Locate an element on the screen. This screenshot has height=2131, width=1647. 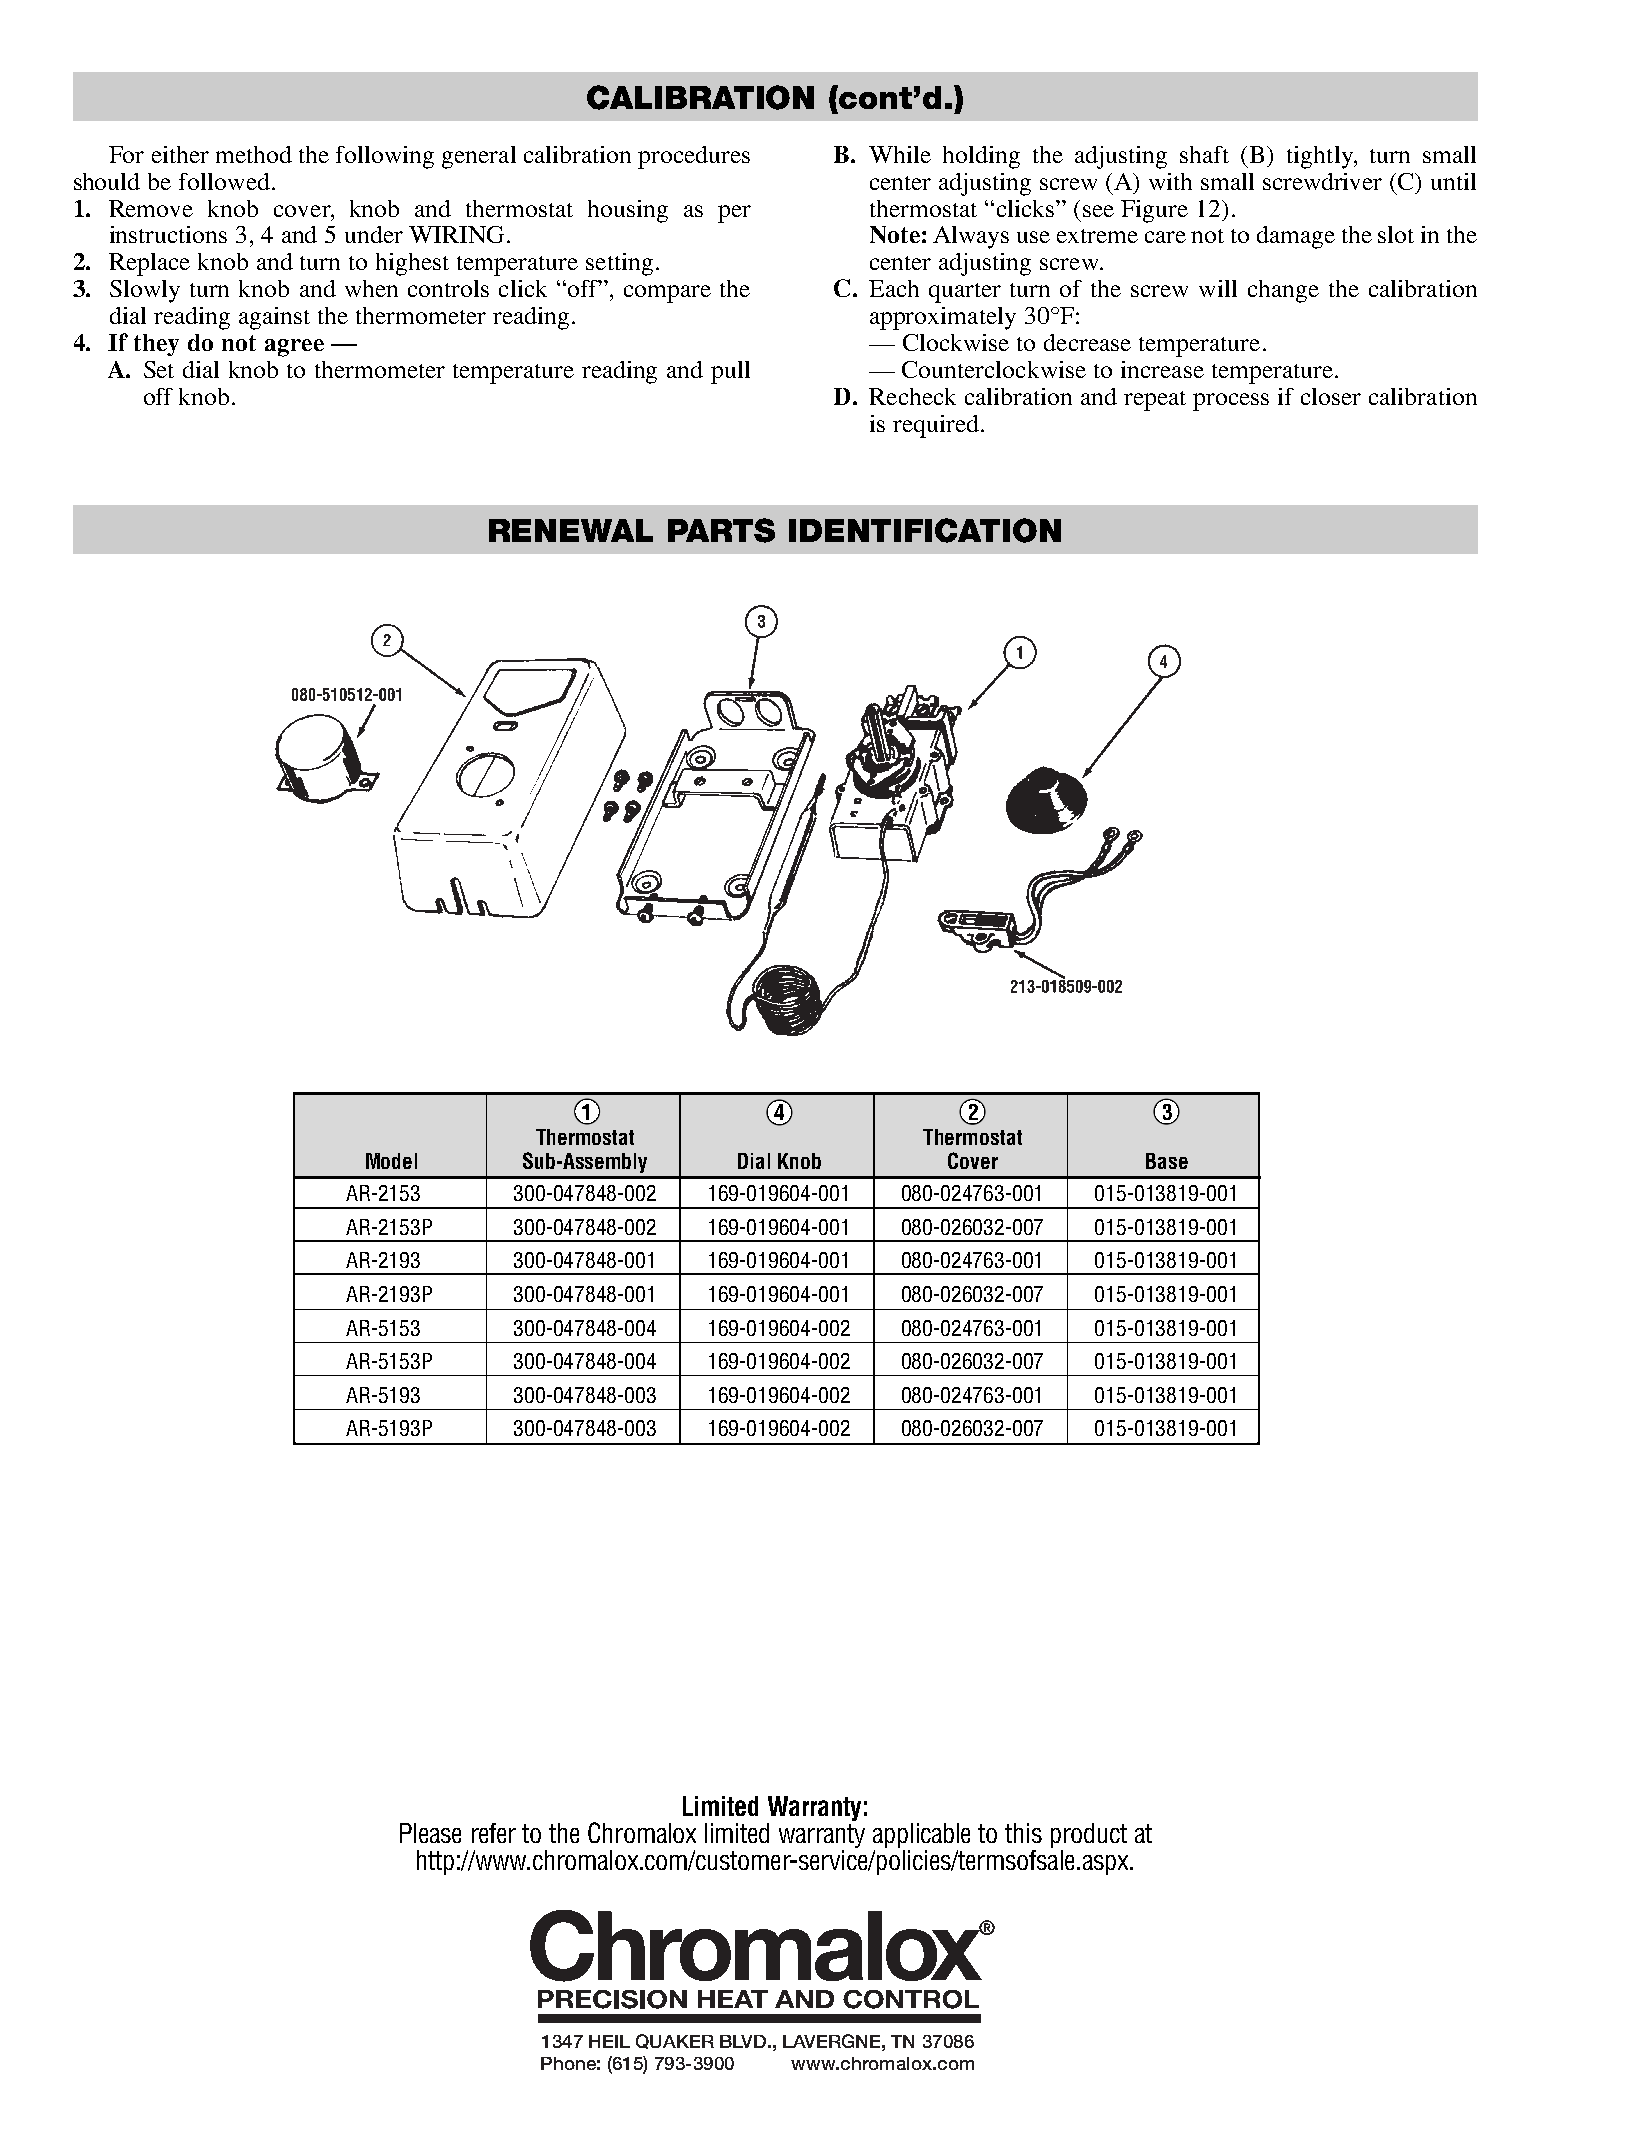
Base is located at coordinates (1167, 1161).
